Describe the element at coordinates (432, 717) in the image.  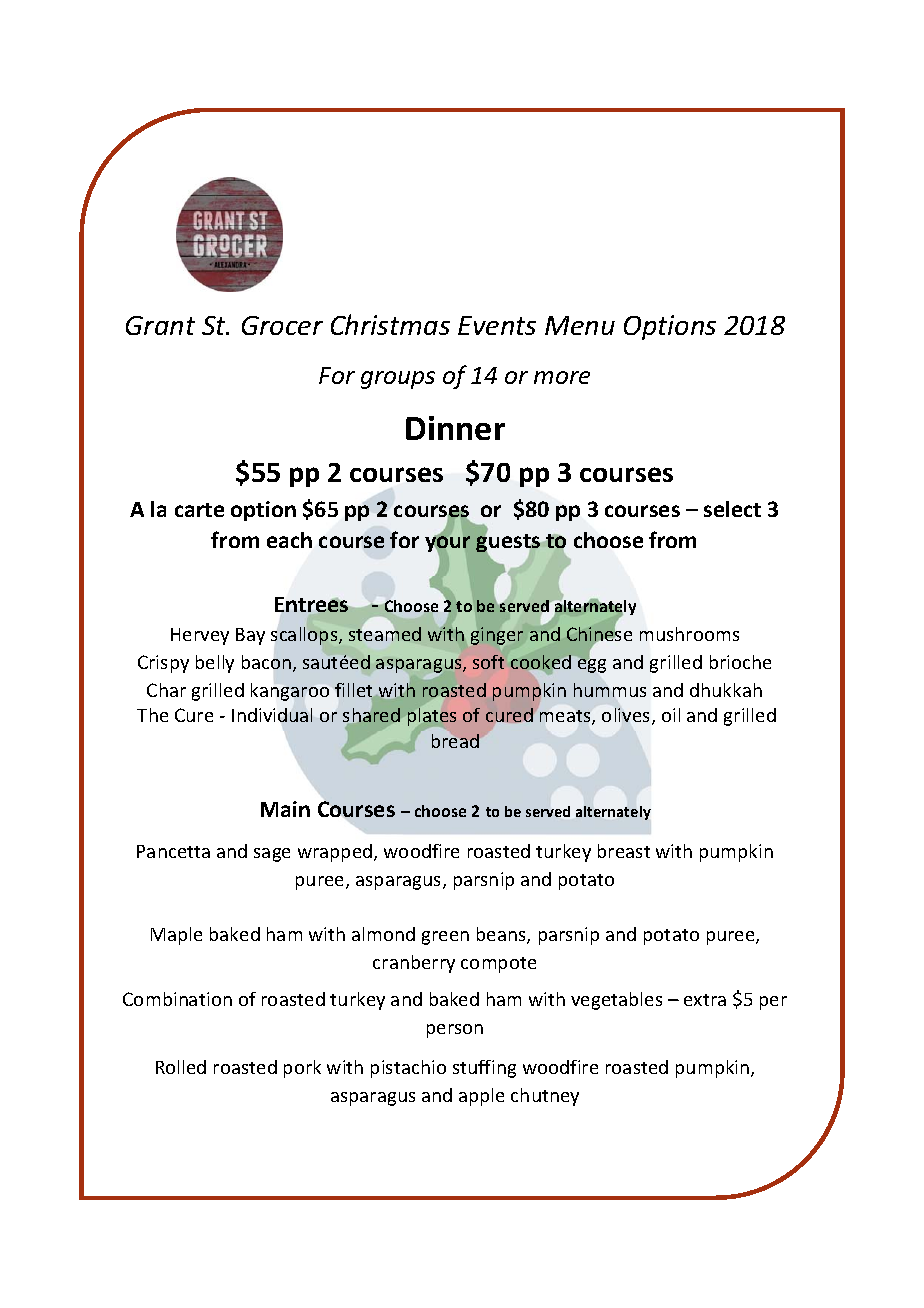
I see `plates` at that location.
